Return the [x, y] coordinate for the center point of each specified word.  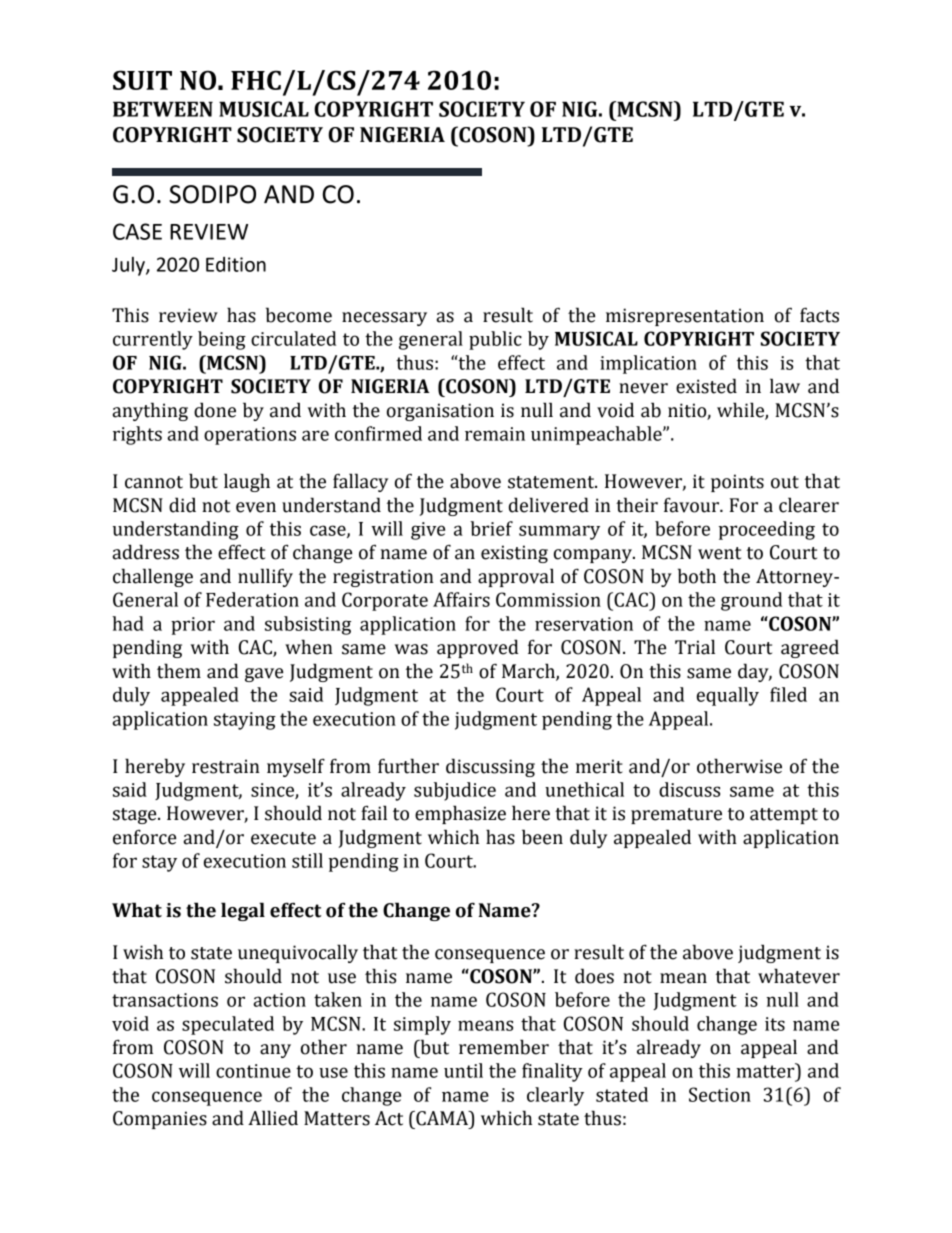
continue [253, 1071]
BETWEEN [163, 109]
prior [193, 626]
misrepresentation [685, 317]
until [463, 1070]
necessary [384, 319]
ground [751, 601]
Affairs [461, 599]
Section [720, 1094]
